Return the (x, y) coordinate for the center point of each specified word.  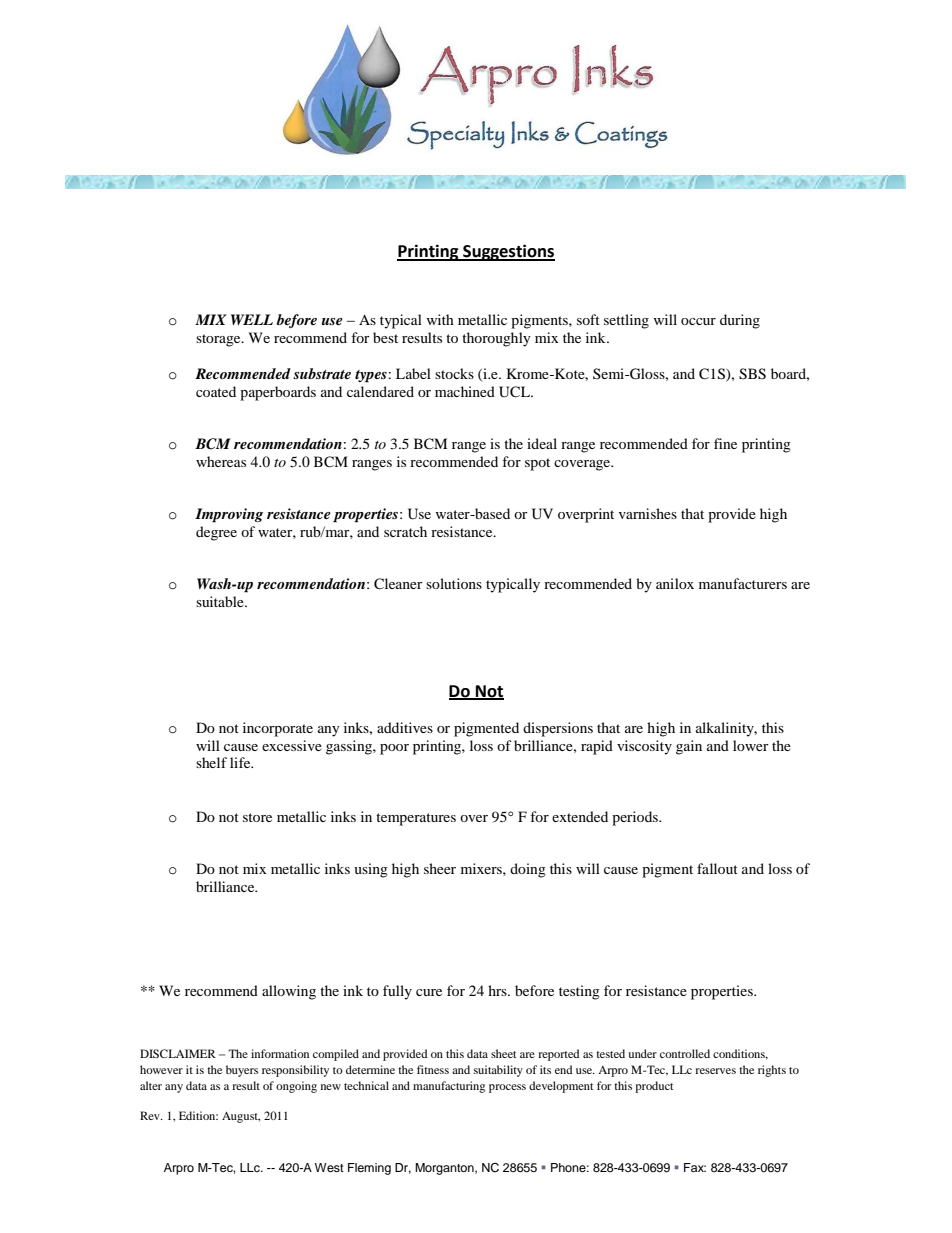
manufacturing (449, 1087)
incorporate (278, 729)
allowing (289, 992)
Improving (229, 515)
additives (405, 727)
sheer (440, 868)
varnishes (648, 513)
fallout (717, 868)
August (241, 1117)
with (440, 319)
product (654, 1087)
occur (698, 321)
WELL (252, 319)
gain (689, 747)
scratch (405, 531)
